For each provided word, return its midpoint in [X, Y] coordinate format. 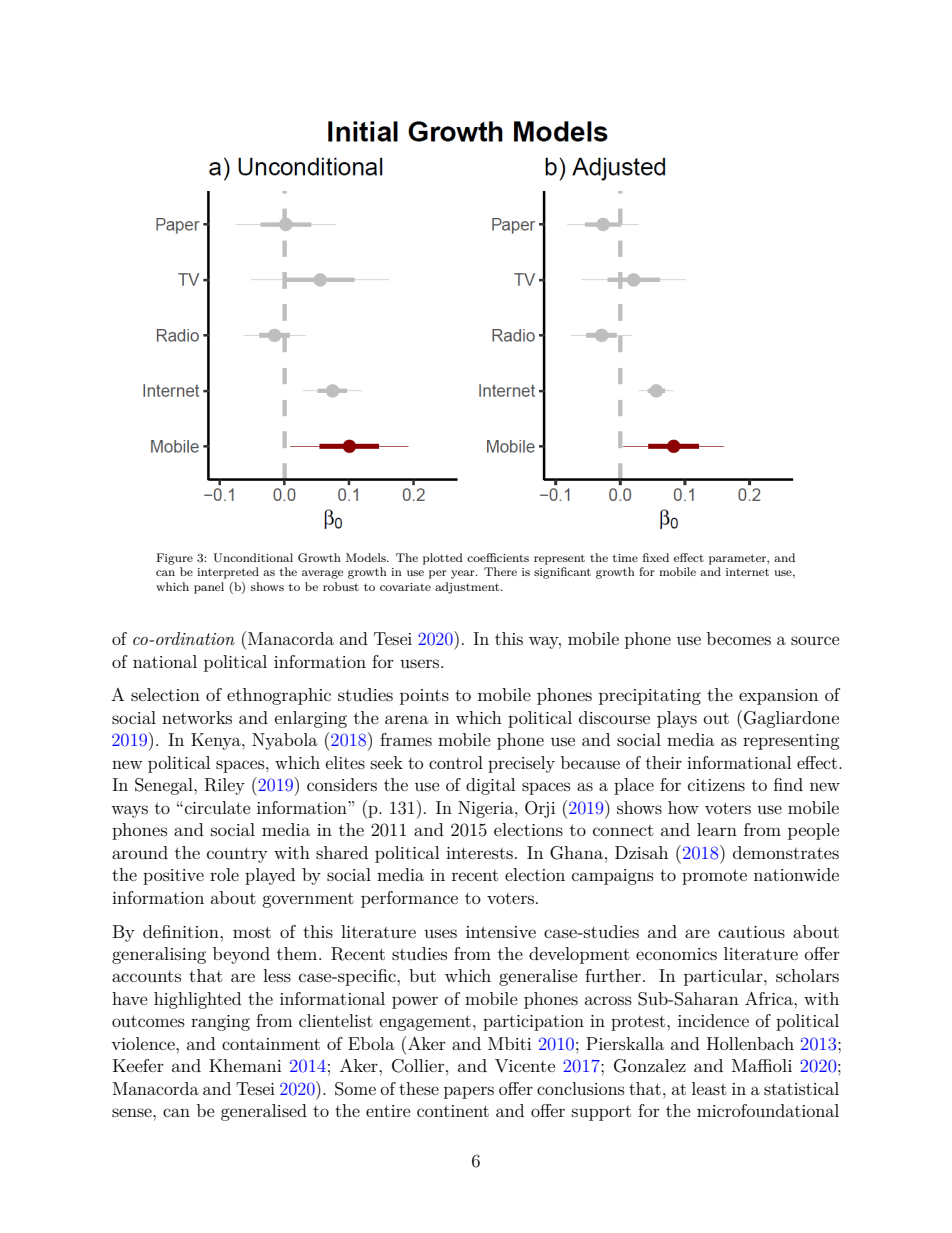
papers [469, 1092]
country [237, 855]
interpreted [228, 573]
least [709, 1088]
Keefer [138, 1065]
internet [747, 572]
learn [717, 829]
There [500, 571]
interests [479, 853]
